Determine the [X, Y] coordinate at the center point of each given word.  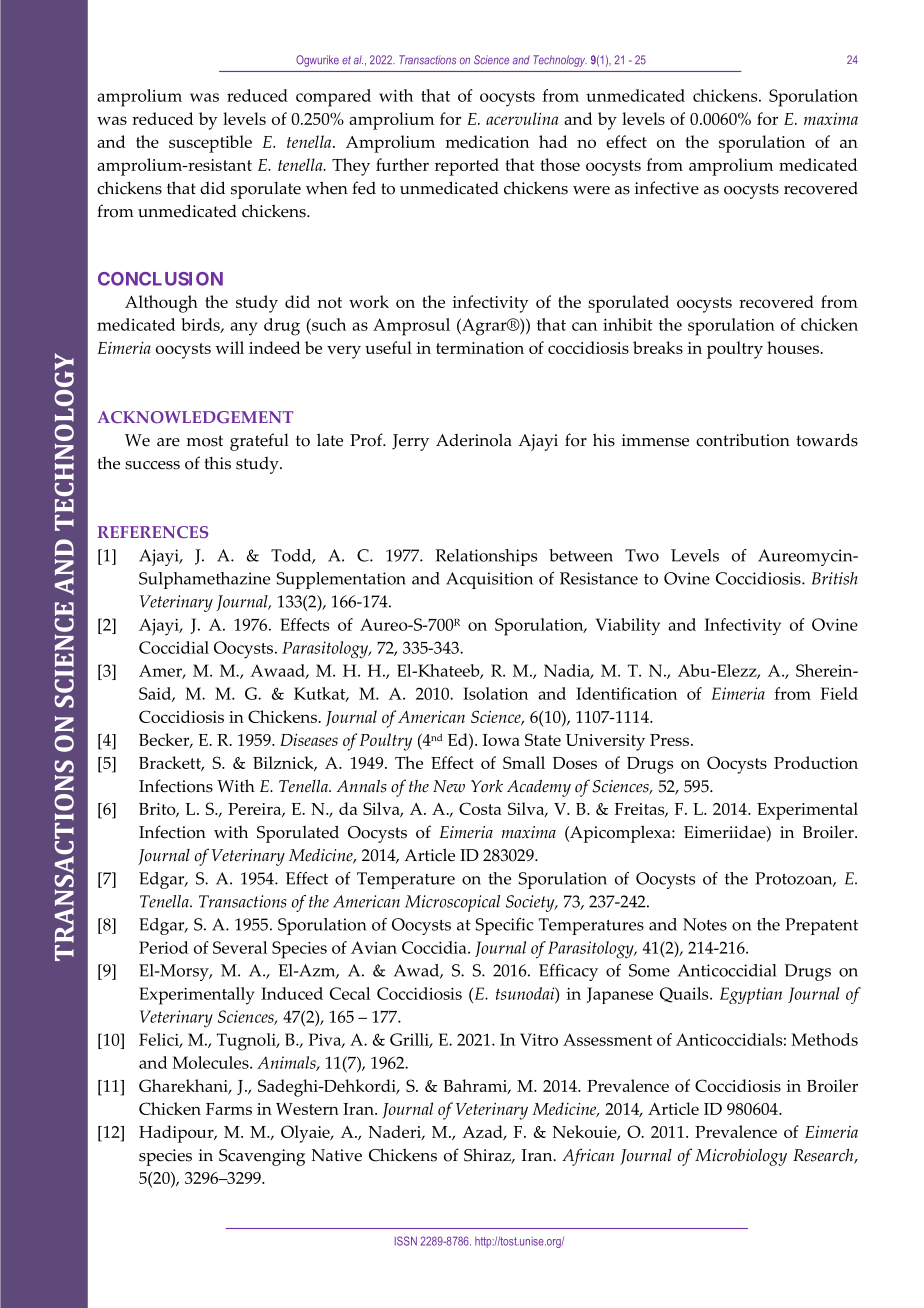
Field [839, 693]
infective [667, 188]
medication [487, 141]
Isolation [495, 693]
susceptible [210, 144]
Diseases [309, 740]
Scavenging [262, 1157]
